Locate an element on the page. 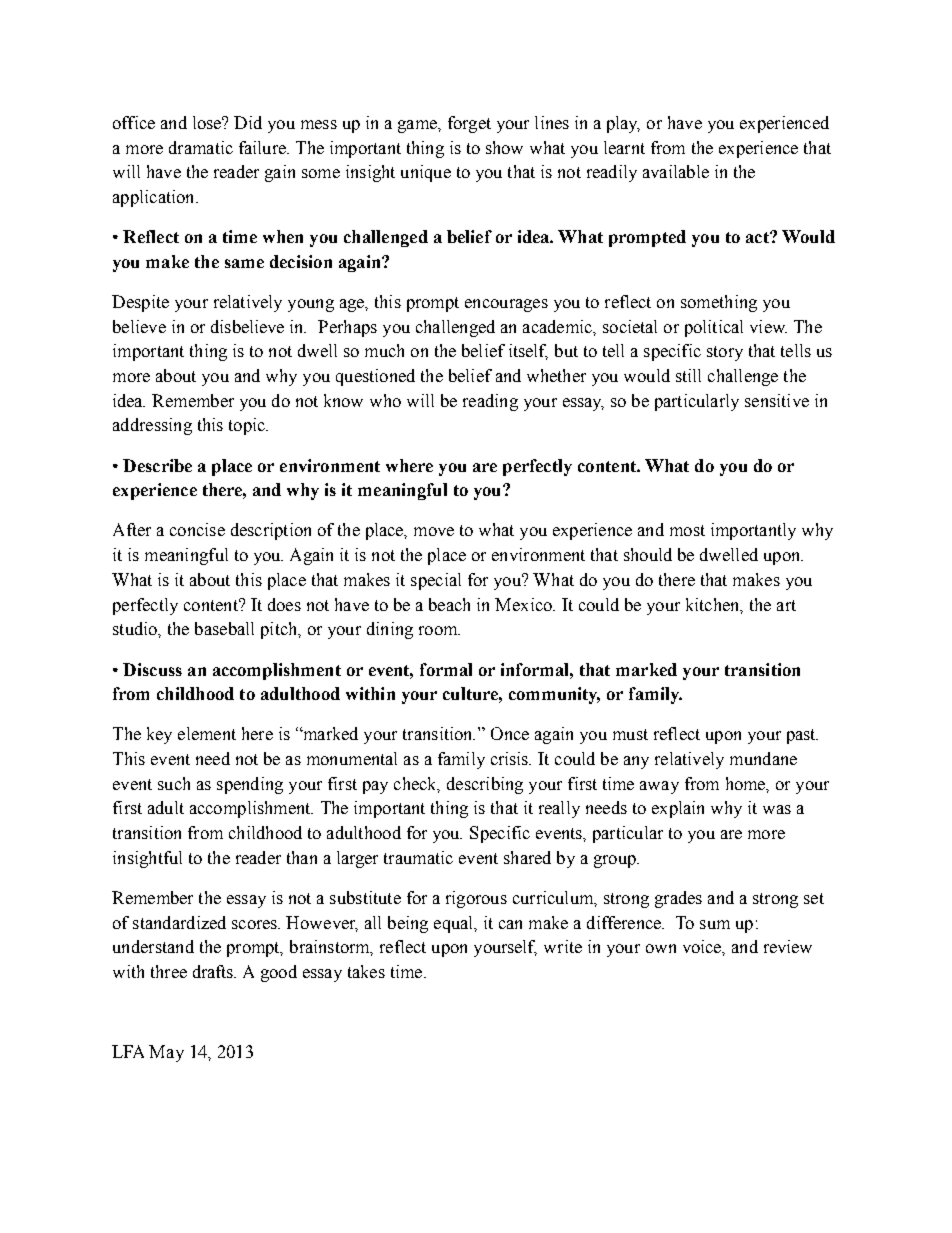 This image has width=952, height=1233. show is located at coordinates (504, 147).
